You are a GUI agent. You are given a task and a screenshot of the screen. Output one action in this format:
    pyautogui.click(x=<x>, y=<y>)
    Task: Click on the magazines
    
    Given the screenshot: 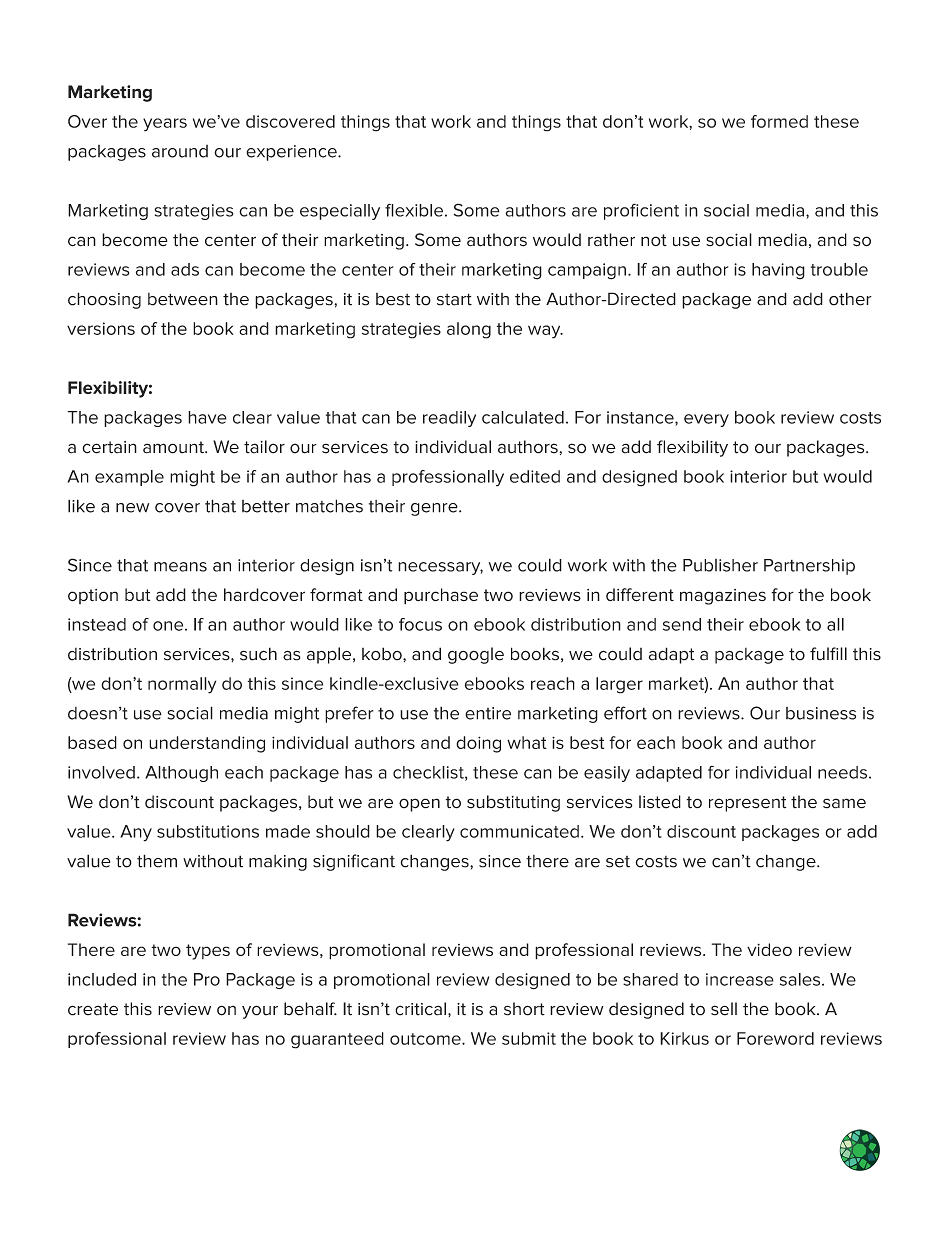 What is the action you would take?
    pyautogui.click(x=723, y=597)
